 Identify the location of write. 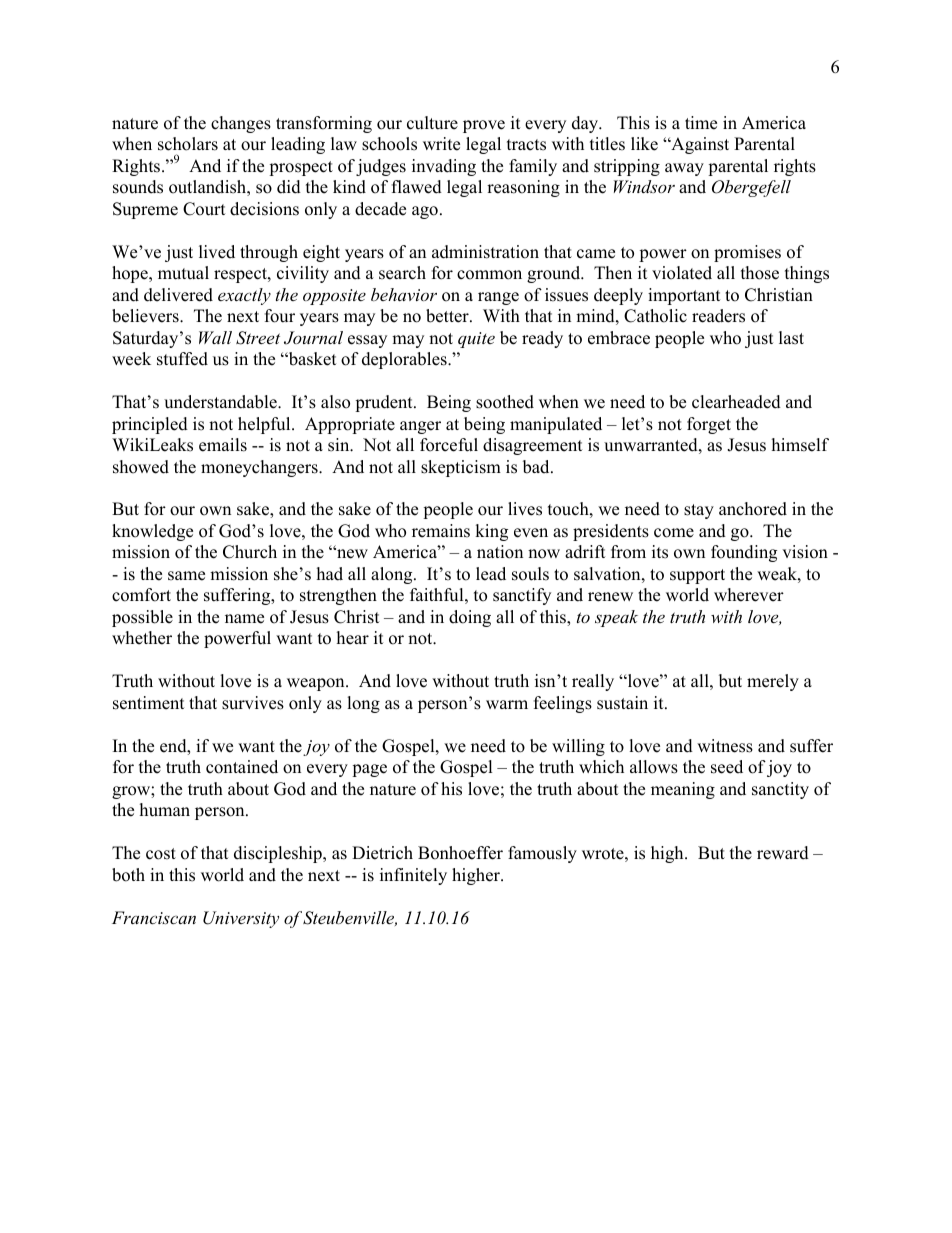
(441, 144).
